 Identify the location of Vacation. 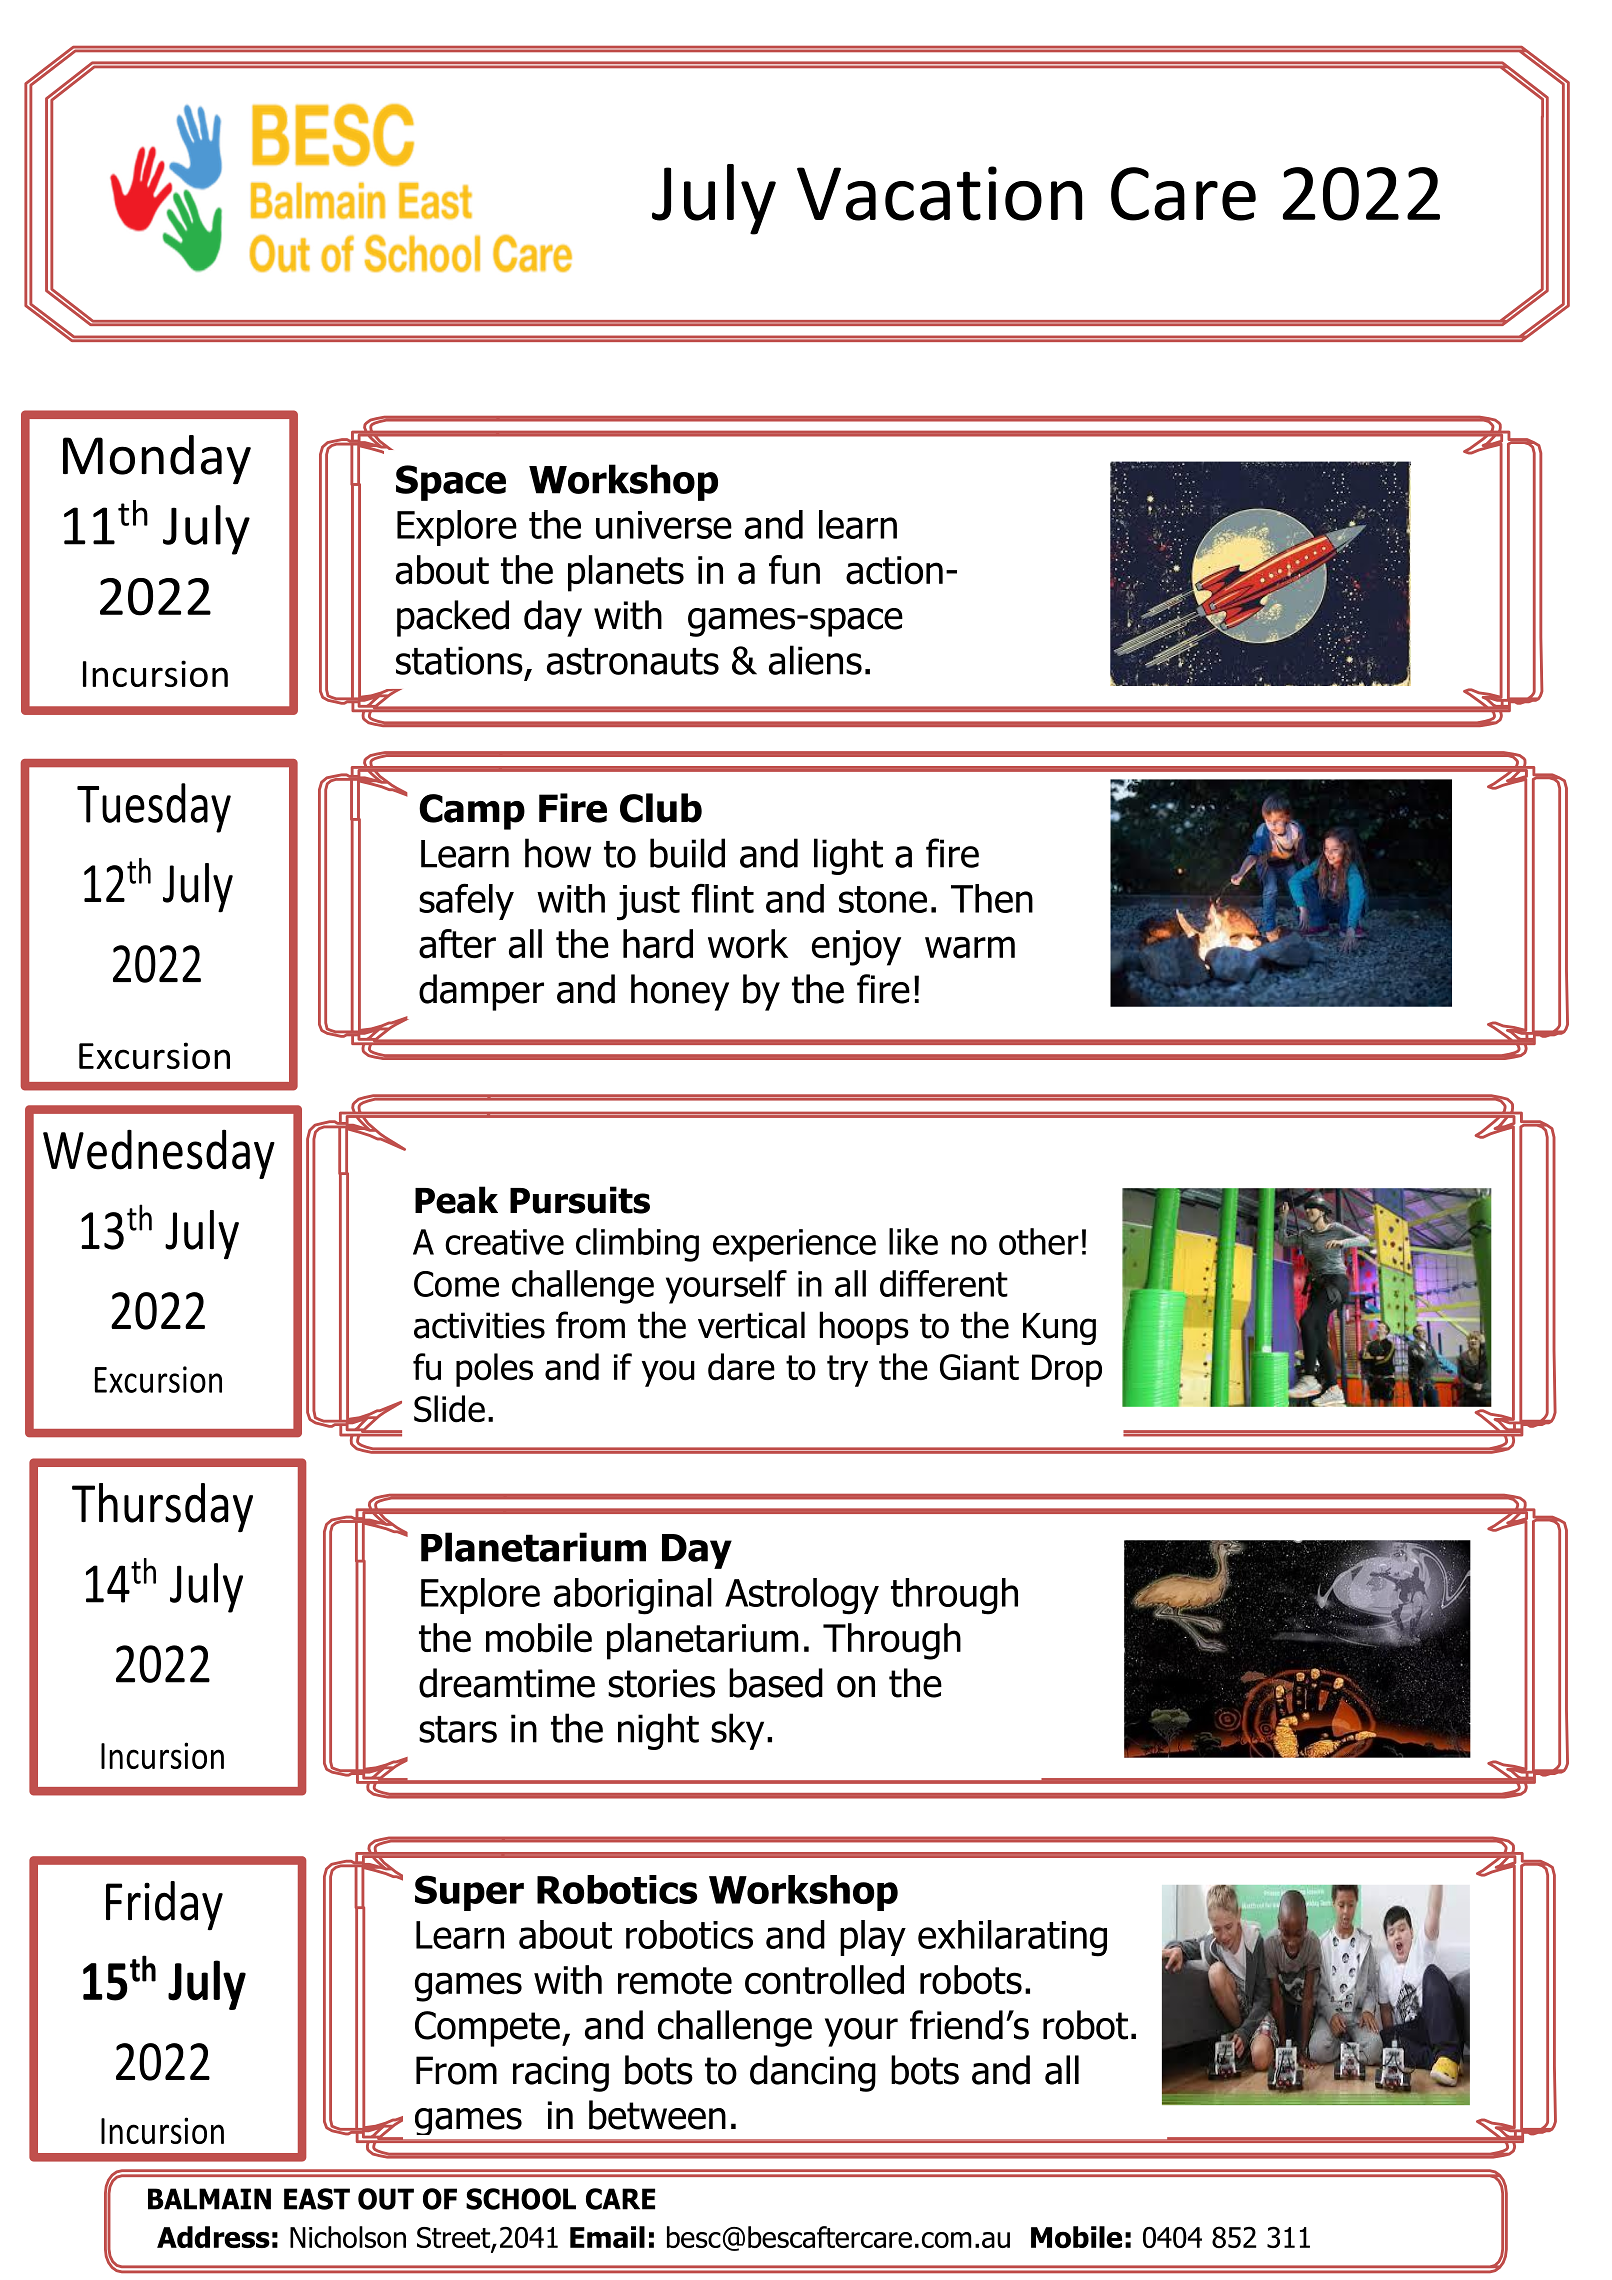
(939, 193).
